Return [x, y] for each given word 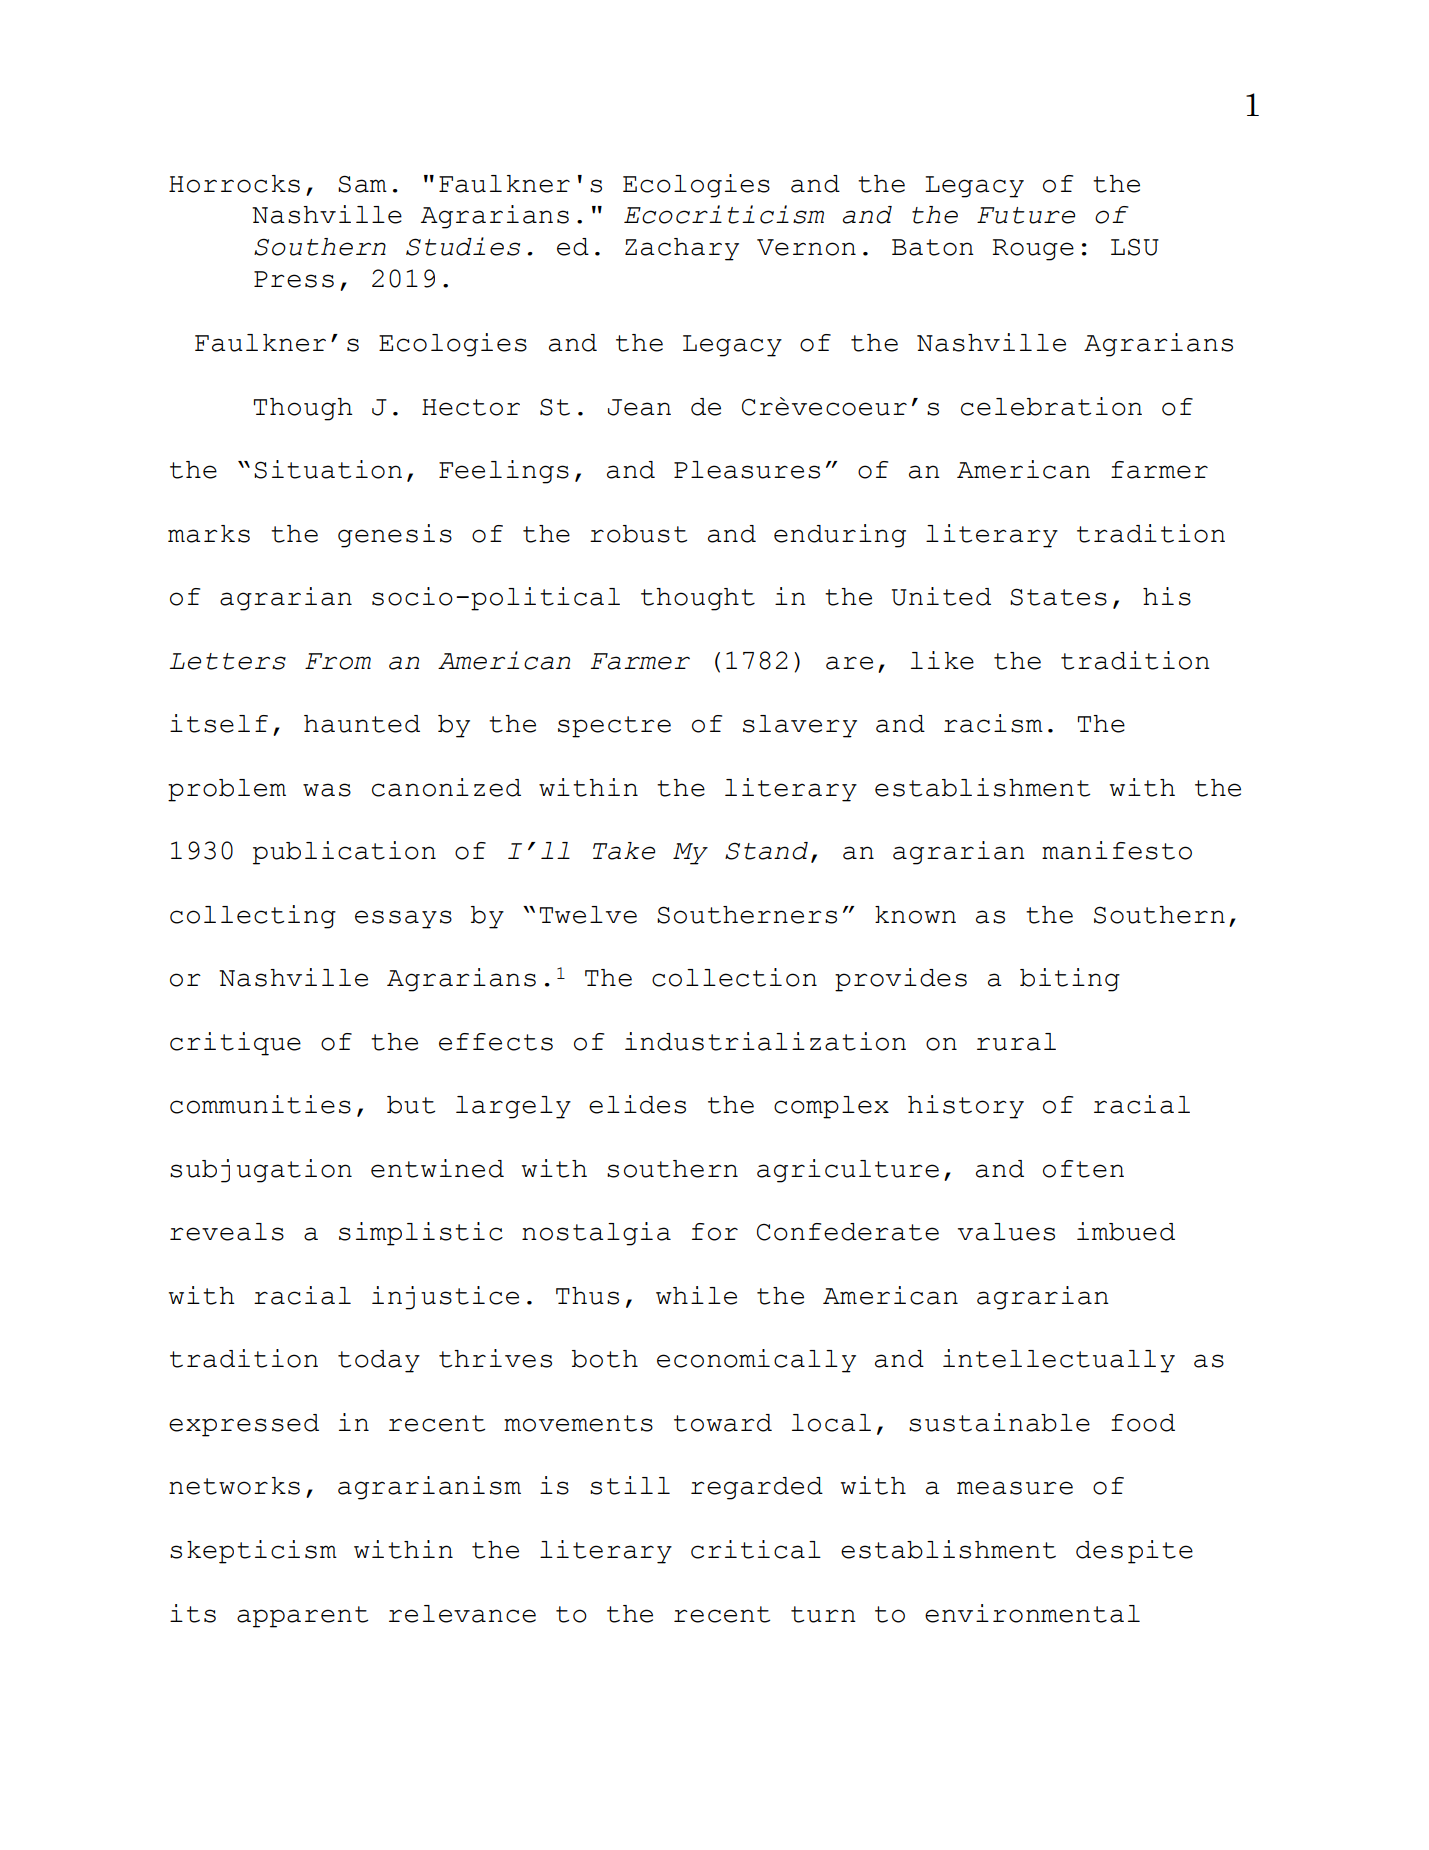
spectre [614, 727]
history [966, 1107]
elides [637, 1104]
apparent [302, 1617]
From [338, 661]
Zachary [682, 249]
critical [756, 1549]
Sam [362, 184]
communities [260, 1104]
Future [1026, 215]
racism [993, 723]
